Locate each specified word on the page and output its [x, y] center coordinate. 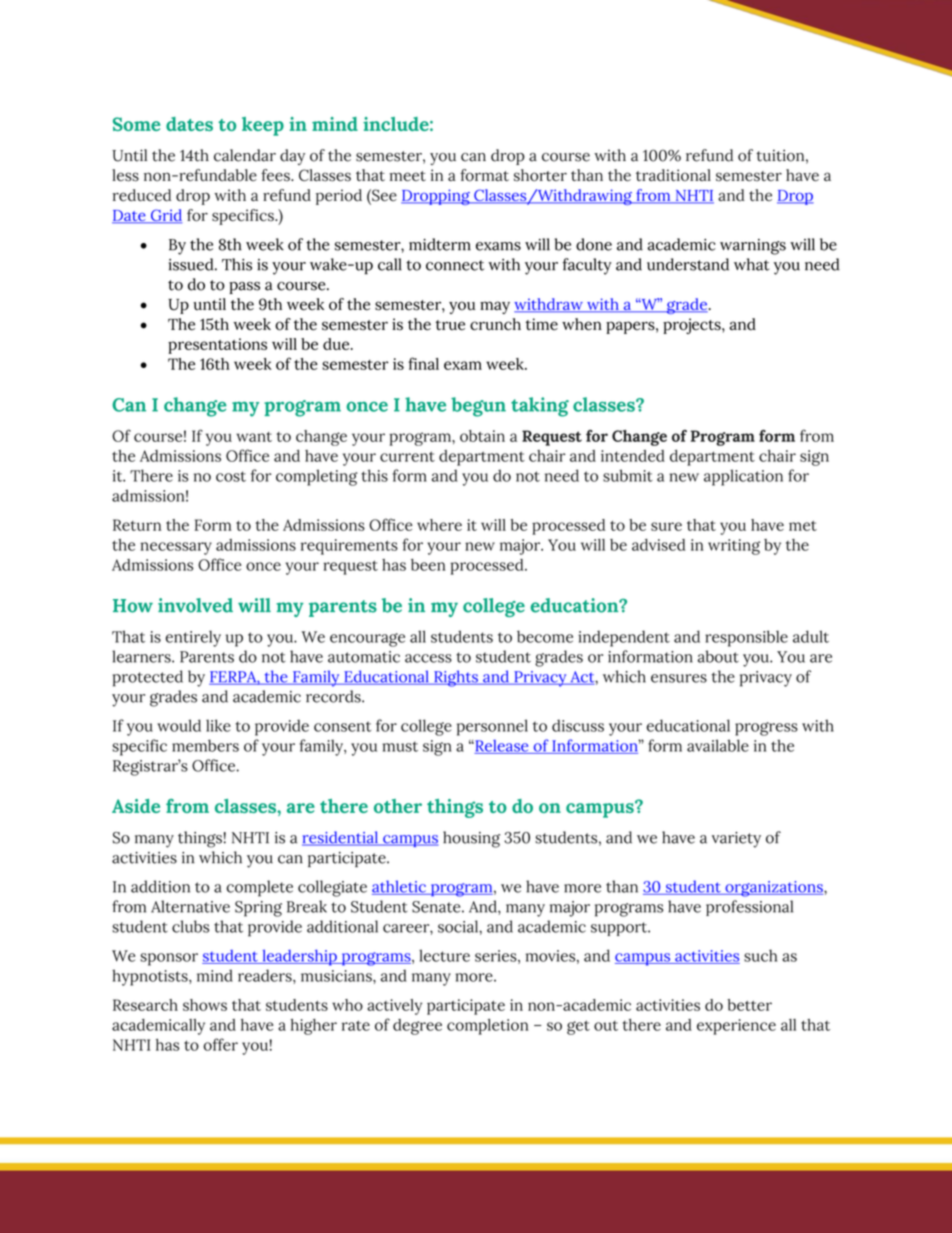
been [428, 565]
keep [263, 126]
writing [734, 547]
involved [195, 605]
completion [488, 1027]
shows [205, 1005]
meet [407, 176]
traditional [673, 175]
